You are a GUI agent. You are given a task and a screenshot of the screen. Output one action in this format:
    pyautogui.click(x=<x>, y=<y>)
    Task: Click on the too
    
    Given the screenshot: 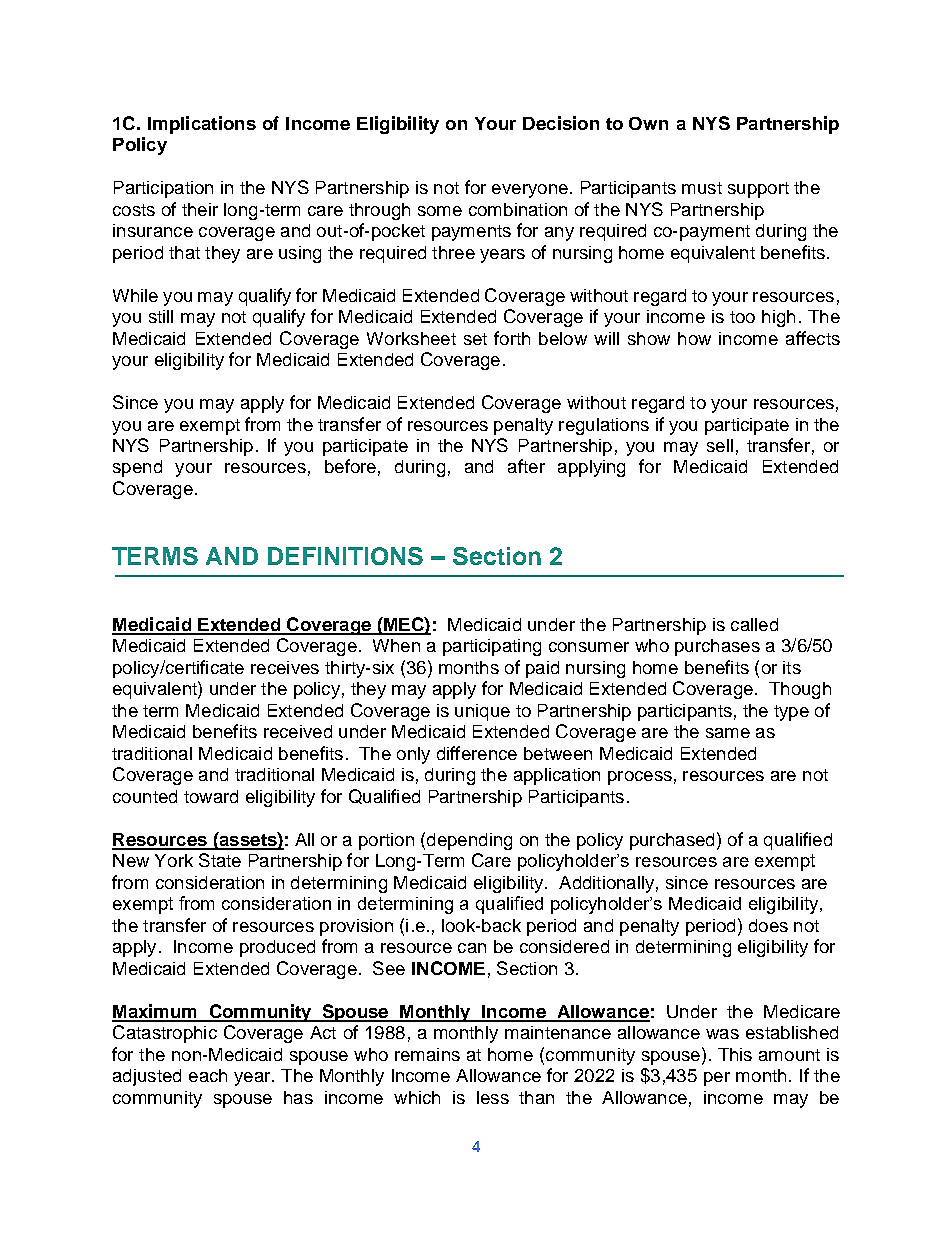 What is the action you would take?
    pyautogui.click(x=742, y=317)
